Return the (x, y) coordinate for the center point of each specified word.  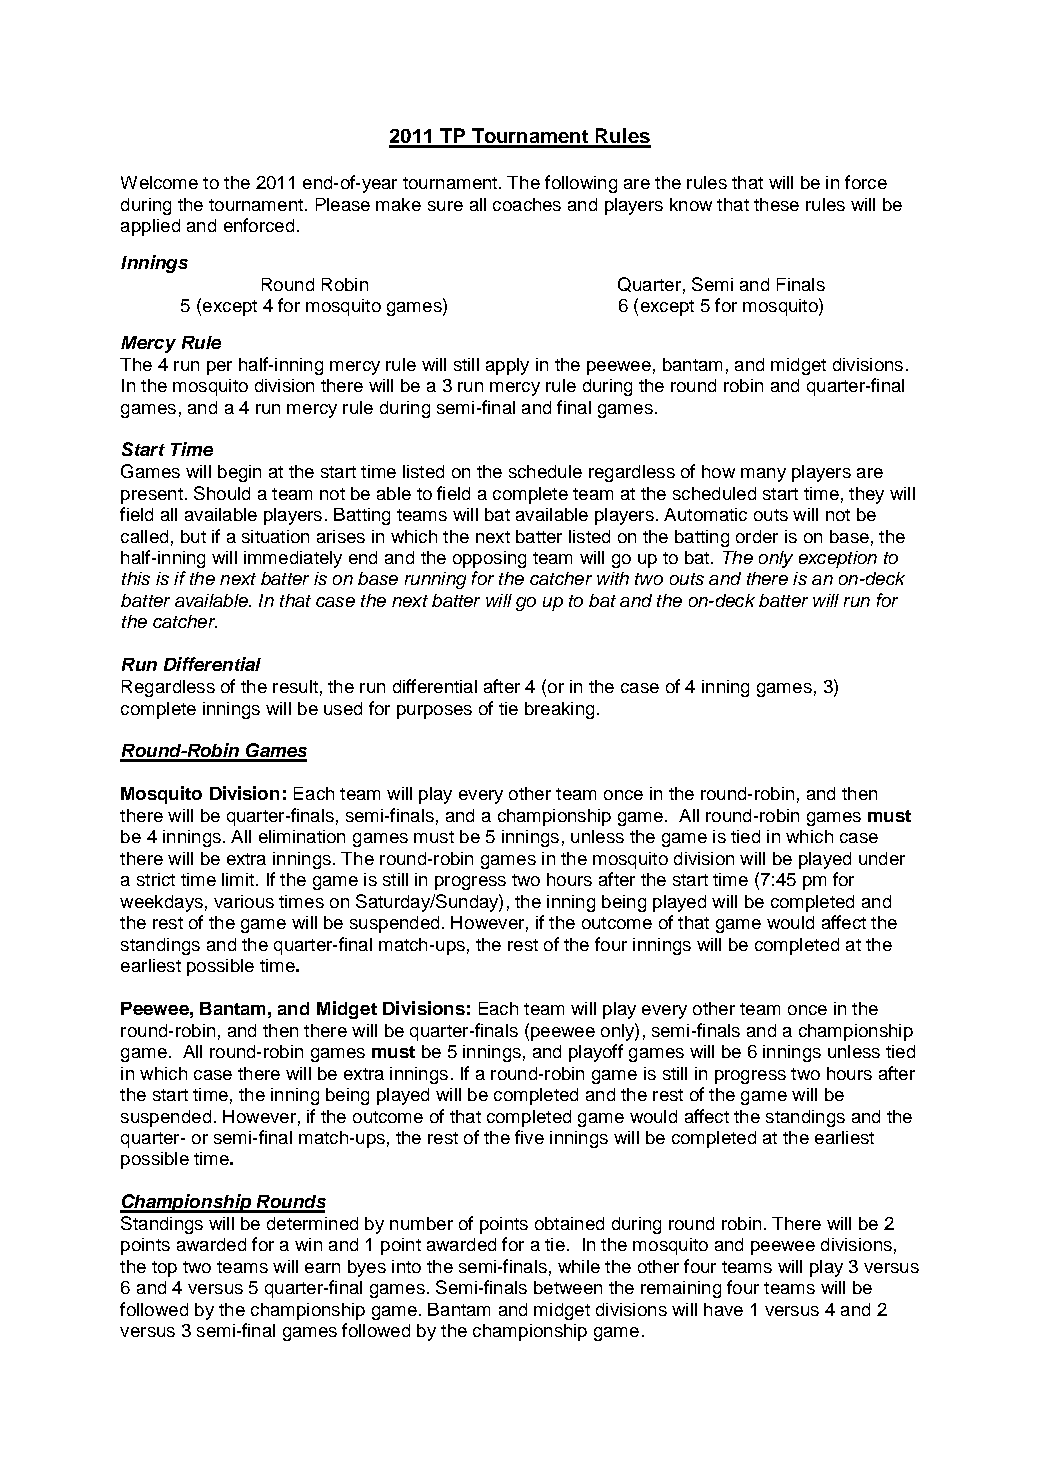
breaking (559, 710)
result (295, 686)
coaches (527, 204)
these (776, 204)
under (882, 858)
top (164, 1269)
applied (150, 227)
